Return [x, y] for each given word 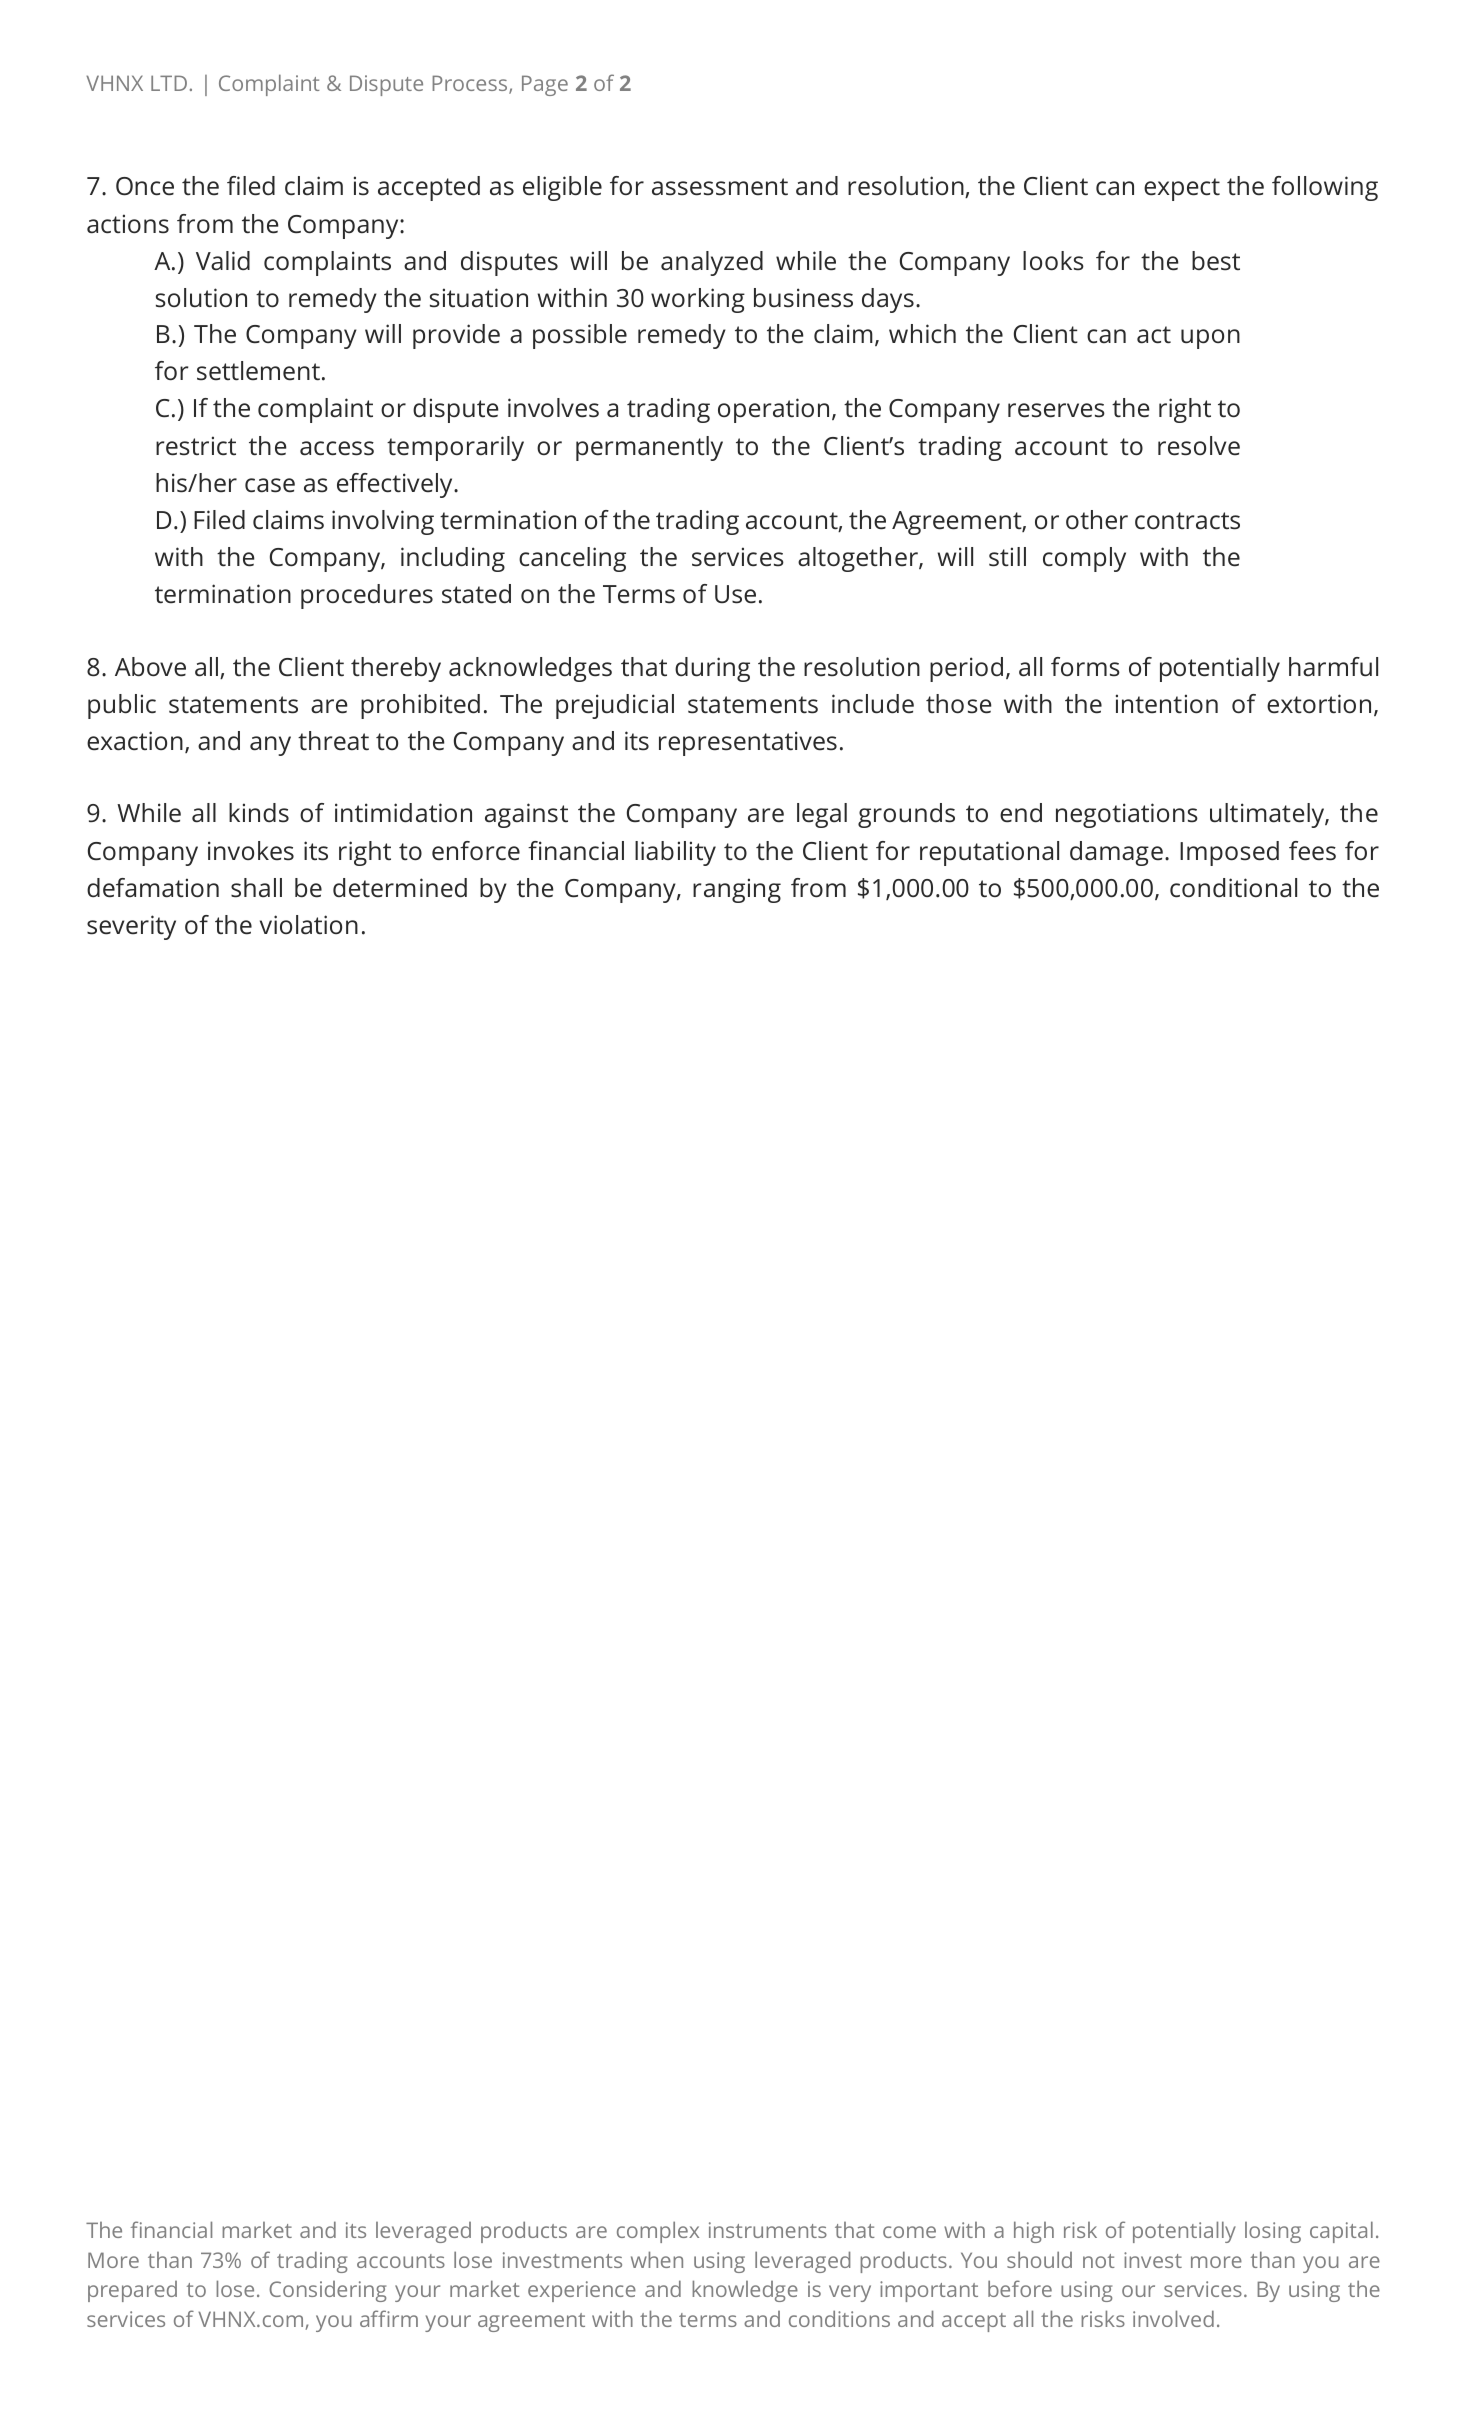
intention [1167, 704]
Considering [327, 2291]
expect [1182, 189]
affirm [389, 2318]
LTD [169, 83]
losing [1273, 2232]
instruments [768, 2230]
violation [309, 925]
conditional [1233, 888]
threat [333, 741]
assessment [720, 187]
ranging [737, 890]
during [712, 669]
